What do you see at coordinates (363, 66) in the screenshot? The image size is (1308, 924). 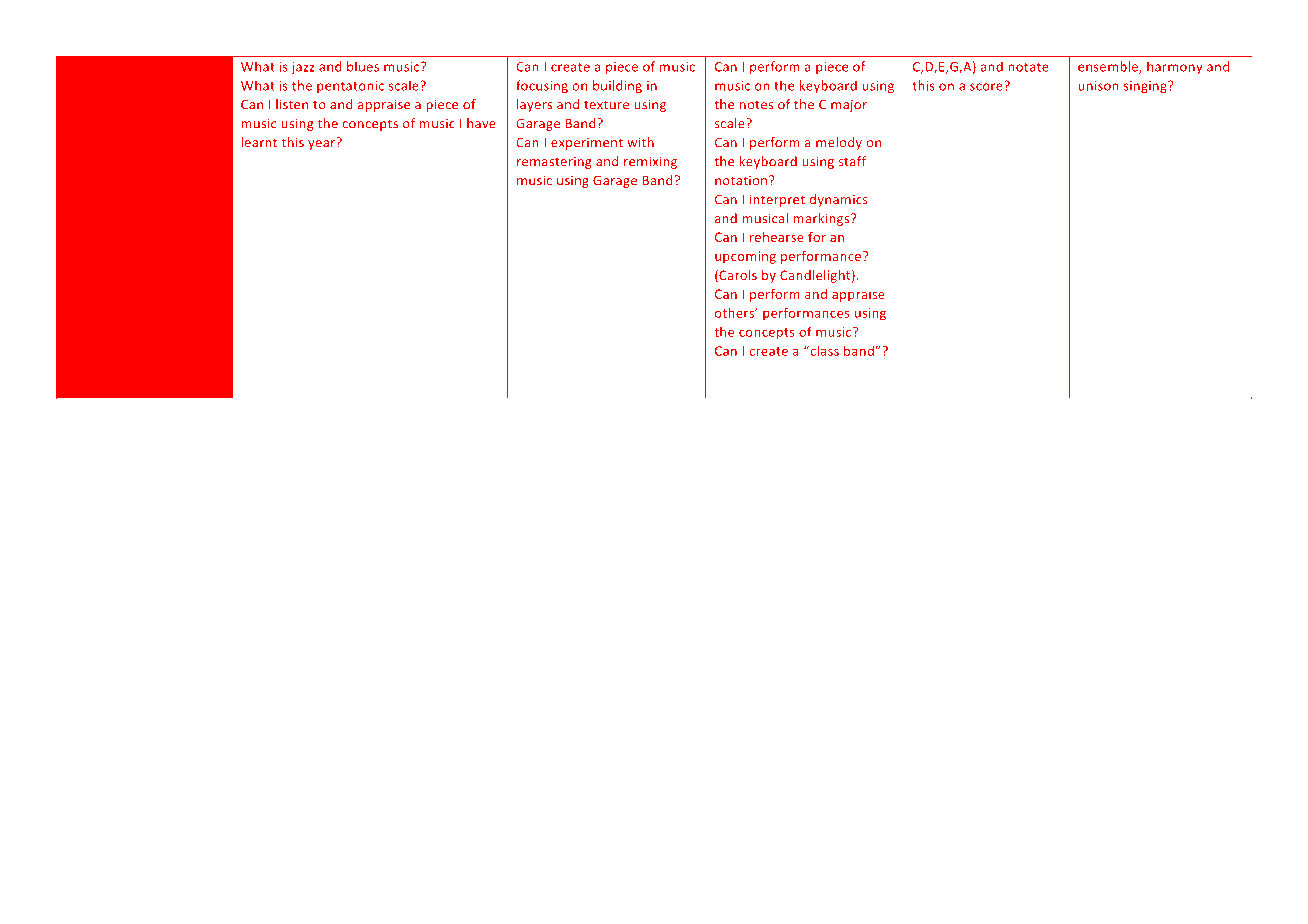 I see `blues` at bounding box center [363, 66].
